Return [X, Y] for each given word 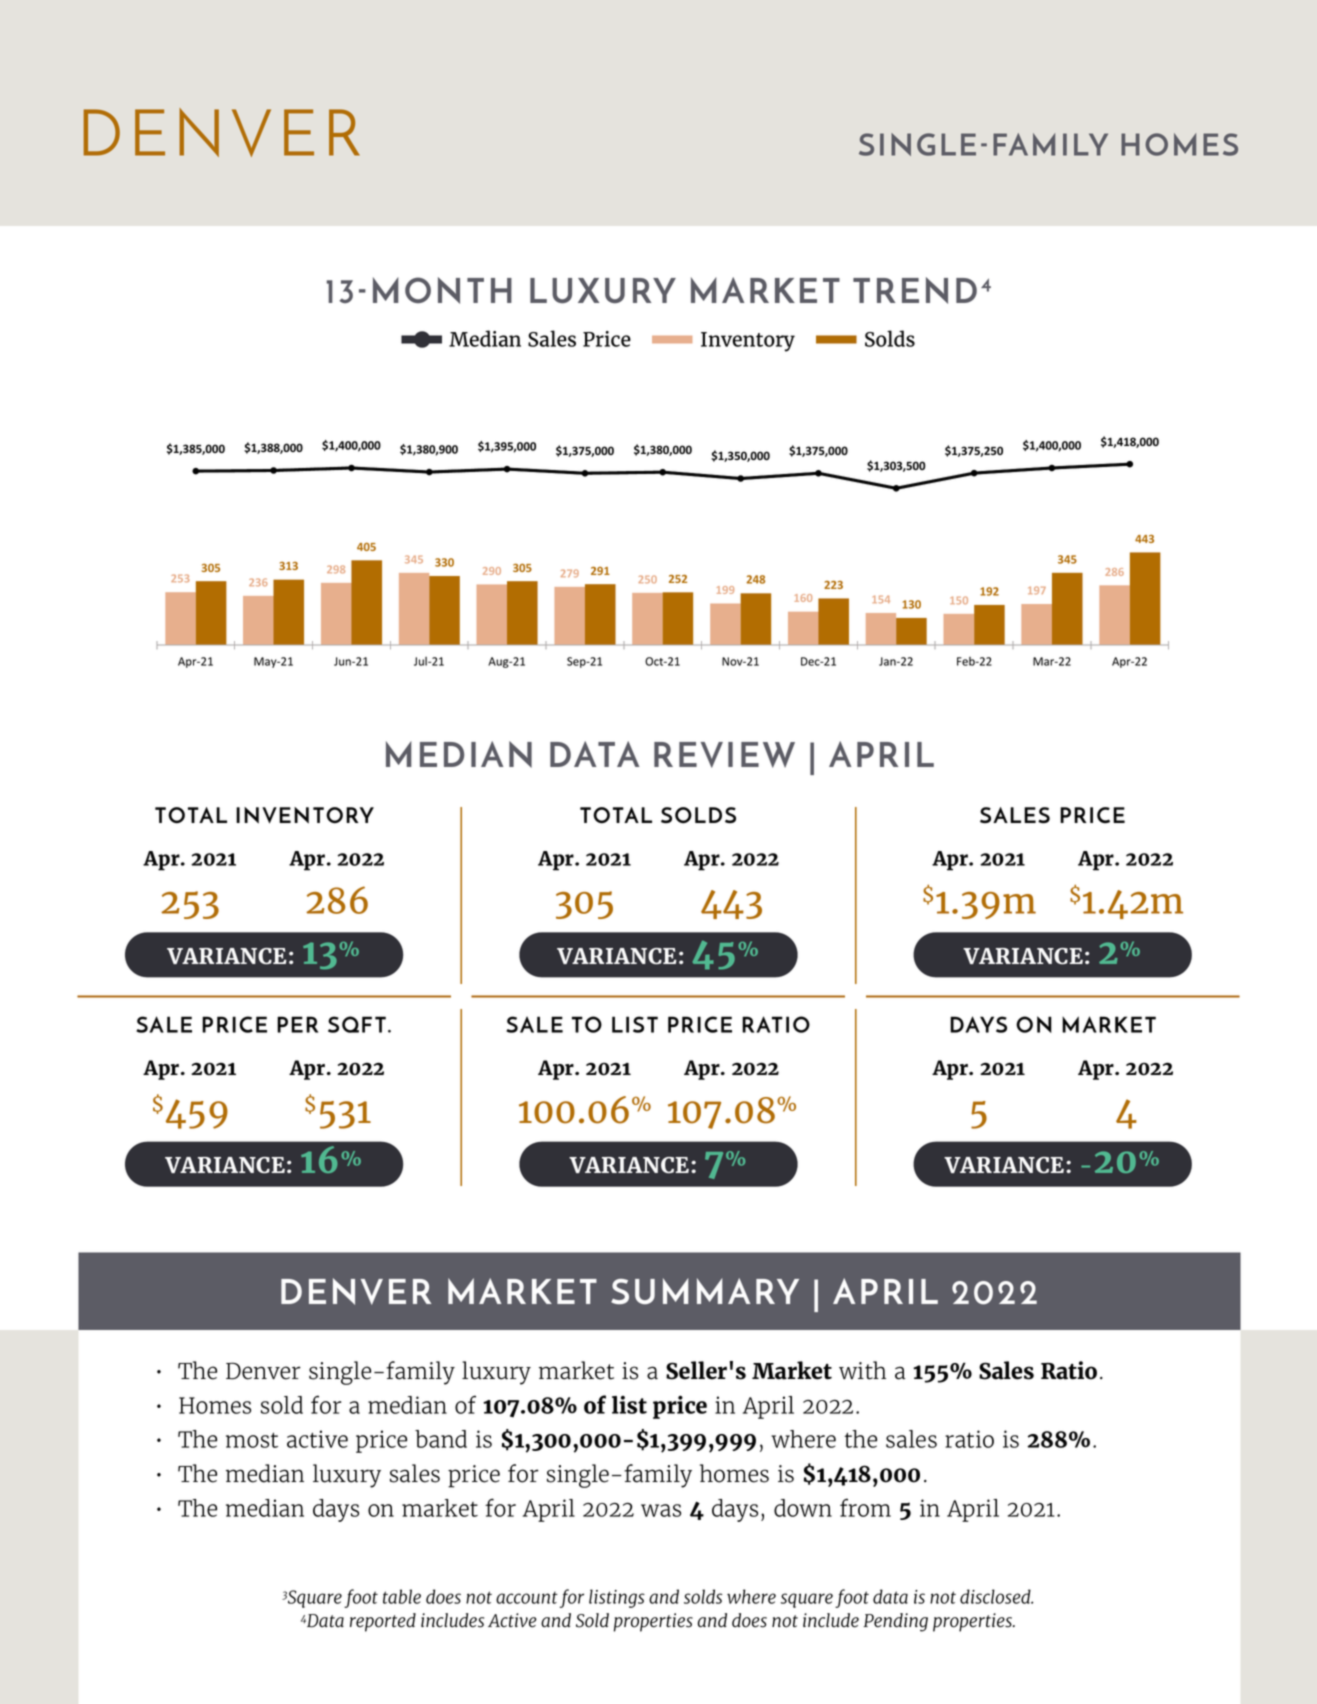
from [865, 1507]
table [402, 1596]
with [862, 1370]
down [803, 1508]
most [252, 1440]
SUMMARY [705, 1291]
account [527, 1597]
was [661, 1510]
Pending [895, 1622]
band [441, 1439]
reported [383, 1622]
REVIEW [724, 755]
